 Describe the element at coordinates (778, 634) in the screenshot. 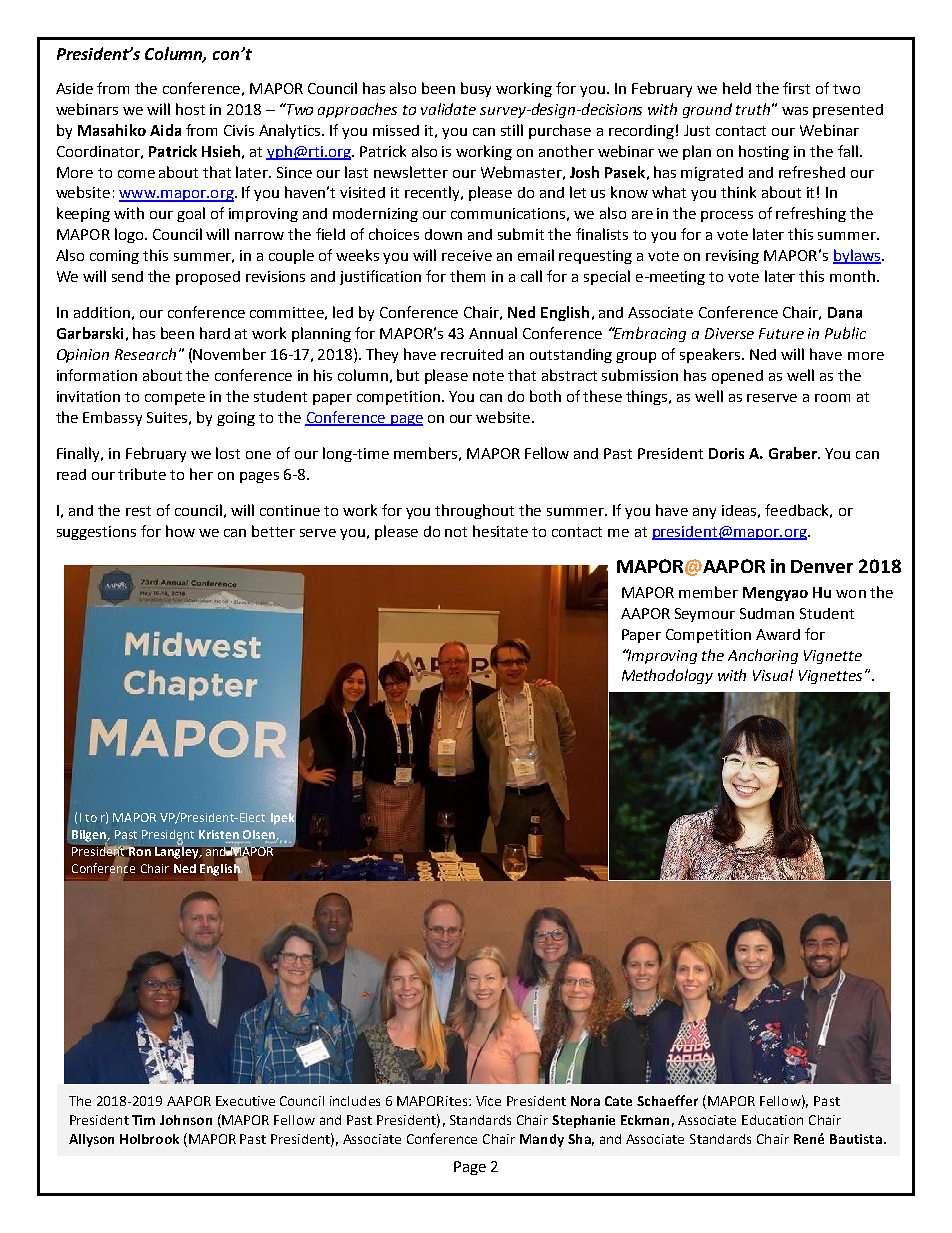

I see `Award` at that location.
